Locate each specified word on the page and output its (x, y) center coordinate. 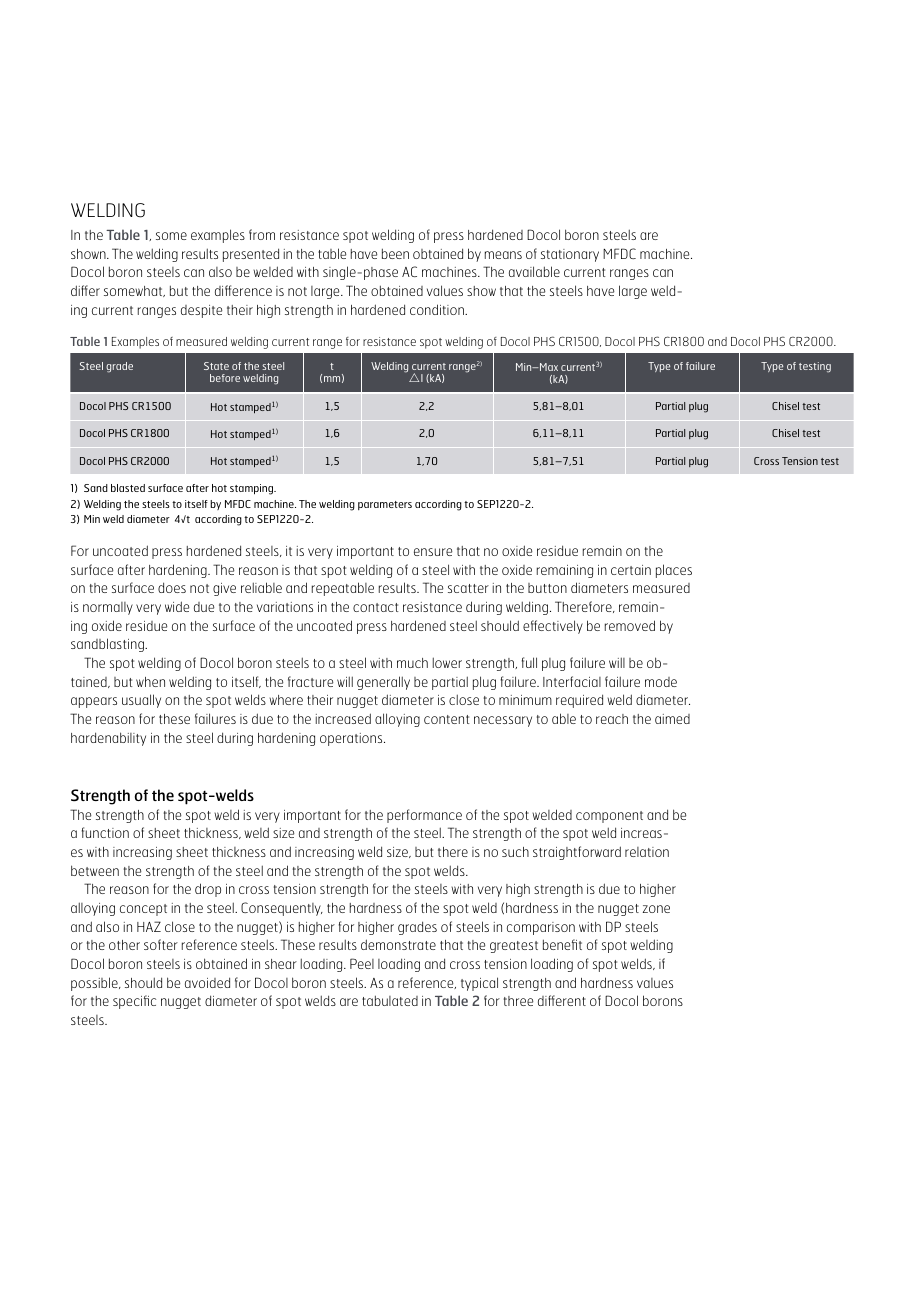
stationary (570, 255)
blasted (128, 488)
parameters (385, 505)
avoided (207, 982)
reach (612, 719)
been (395, 253)
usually (141, 701)
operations (352, 739)
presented (251, 255)
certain (631, 570)
